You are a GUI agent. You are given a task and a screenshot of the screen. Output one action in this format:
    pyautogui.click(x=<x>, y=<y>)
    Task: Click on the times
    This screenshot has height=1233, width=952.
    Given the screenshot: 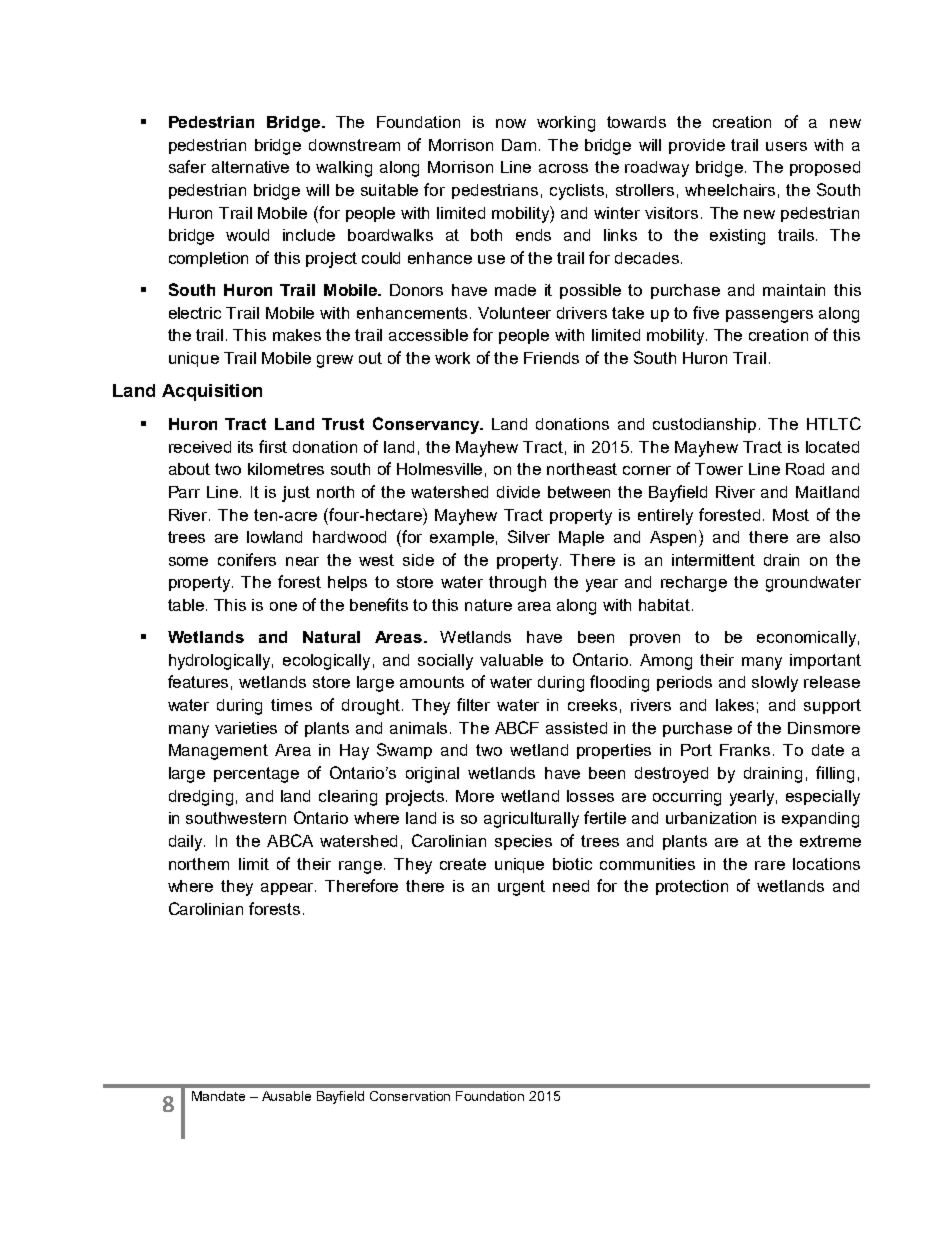 What is the action you would take?
    pyautogui.click(x=291, y=705)
